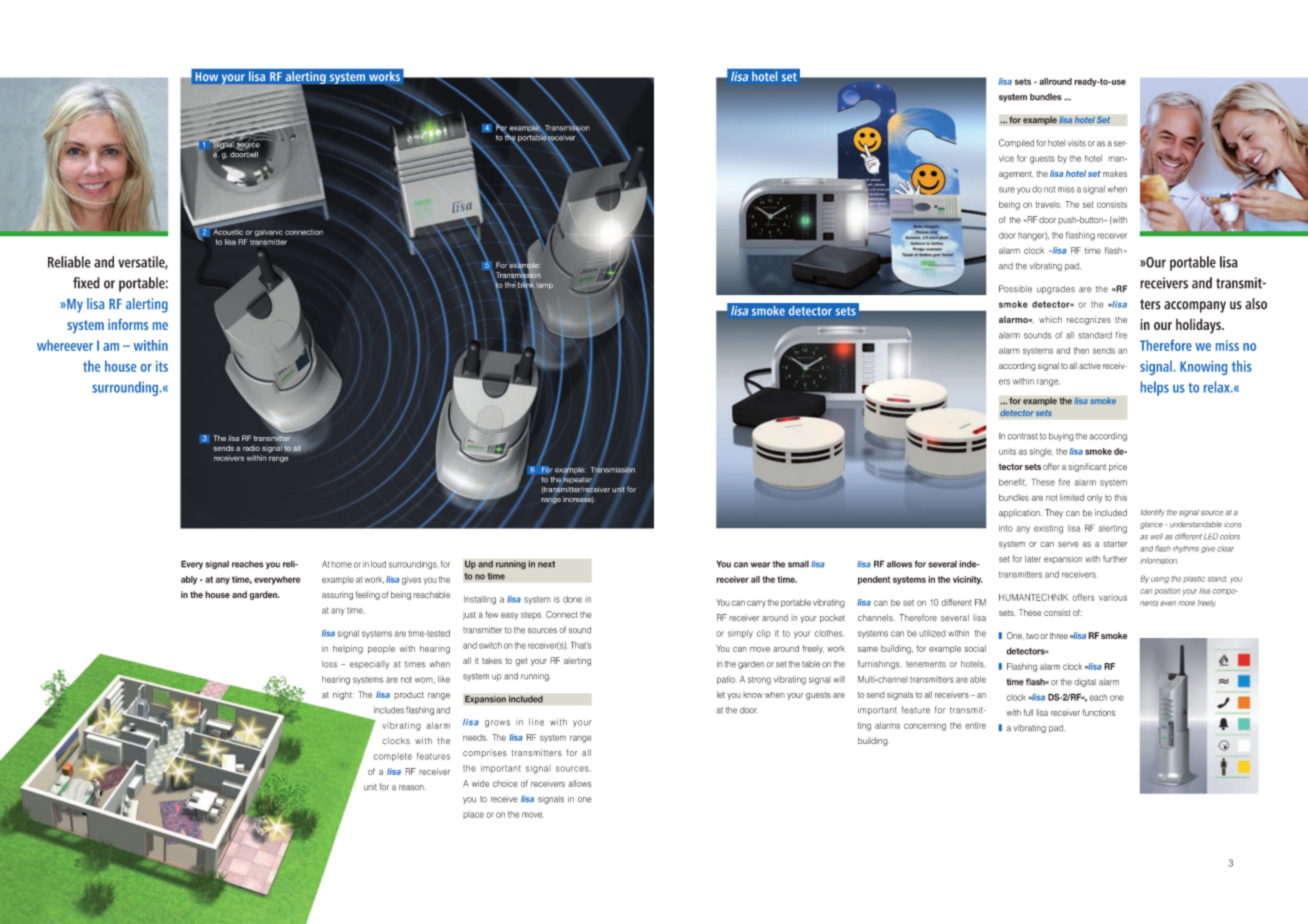 Image resolution: width=1308 pixels, height=924 pixels. I want to click on wear, so click(760, 565).
